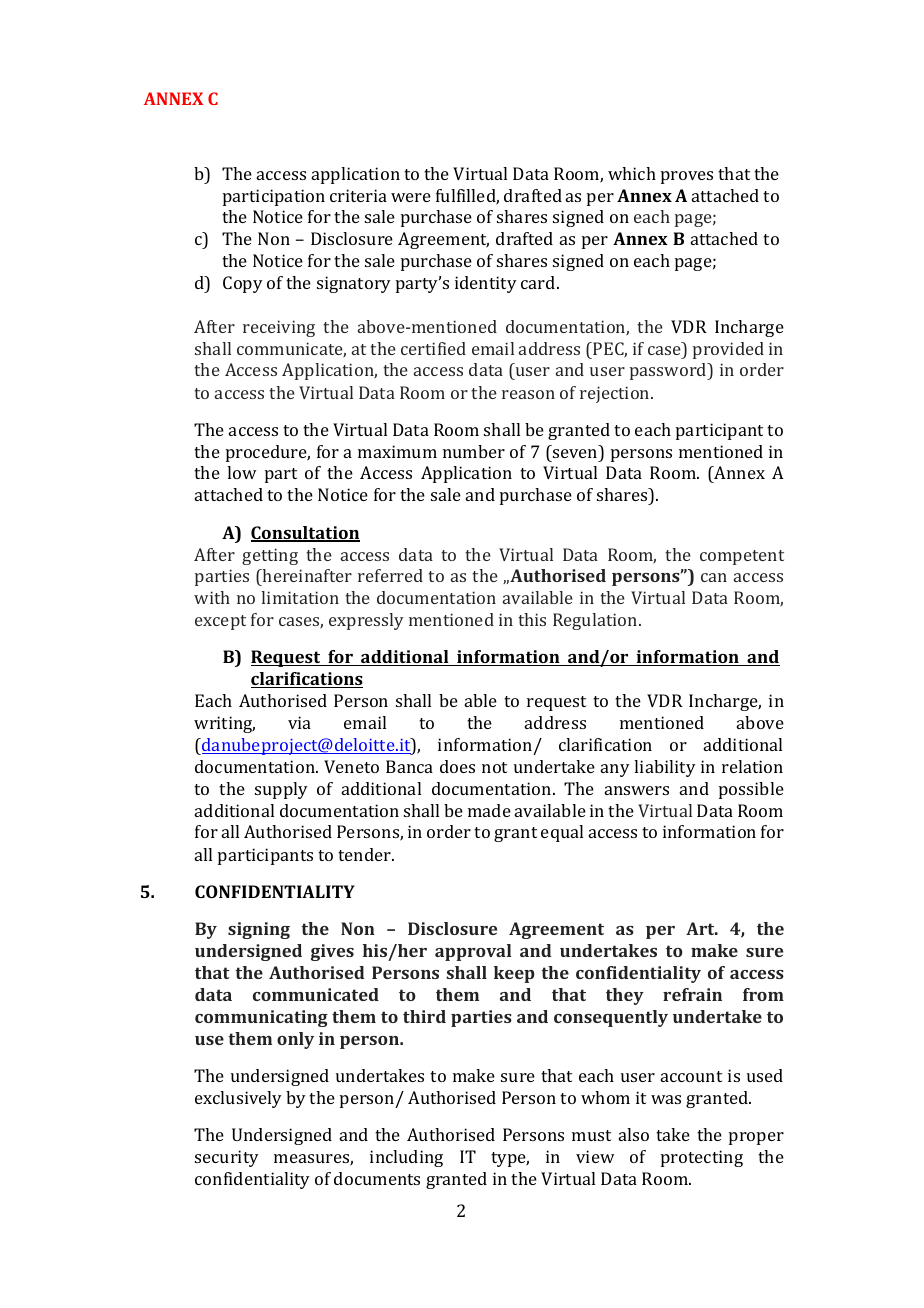 This document has height=1308, width=924. Describe the element at coordinates (406, 1158) in the document. I see `including` at that location.
